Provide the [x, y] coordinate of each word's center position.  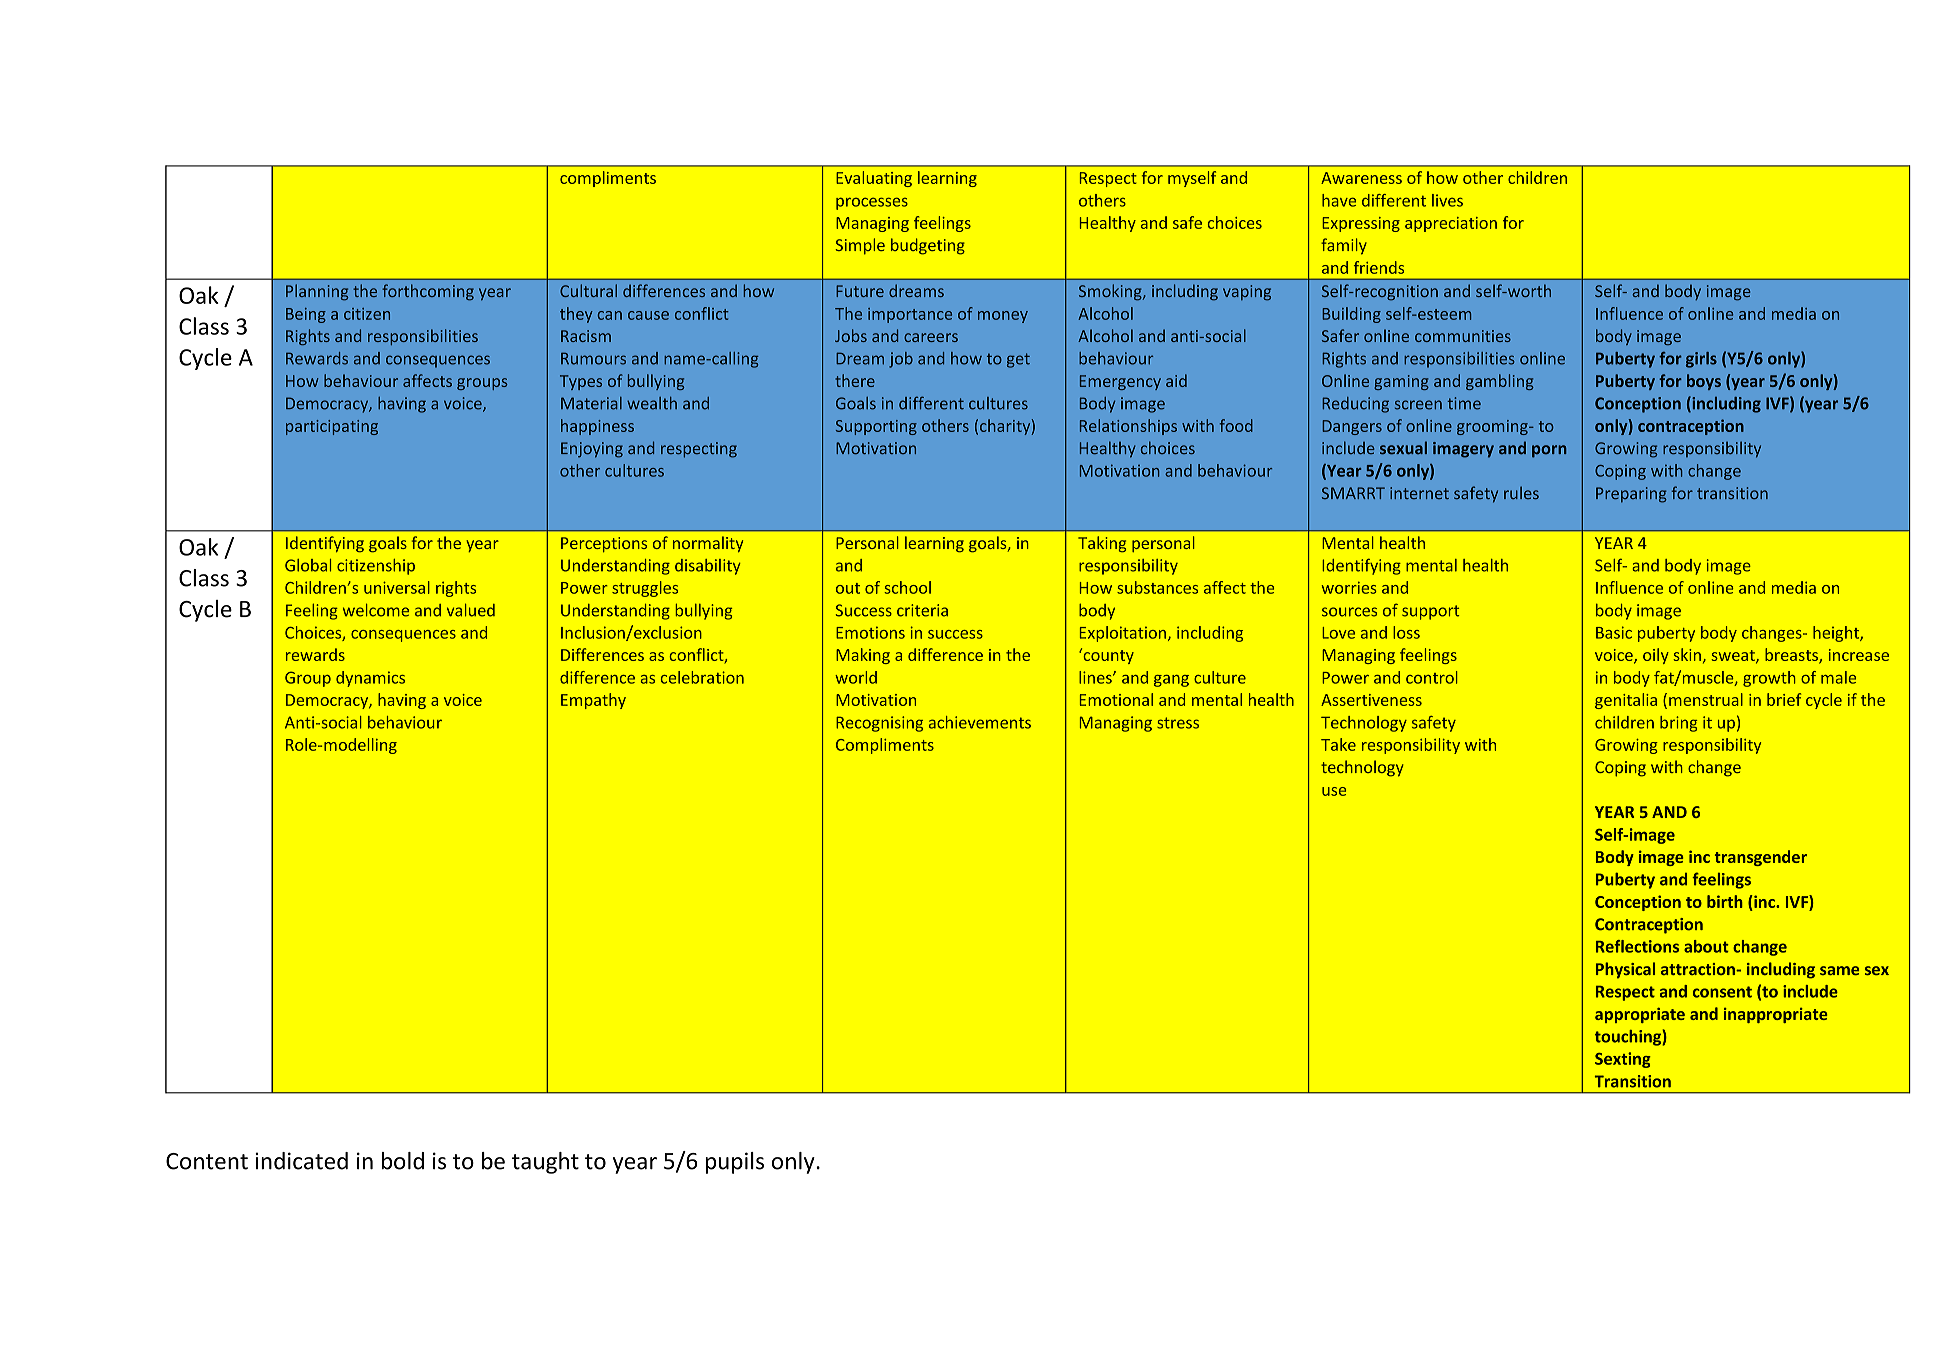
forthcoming [428, 292]
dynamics [370, 679]
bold [403, 1161]
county [1107, 656]
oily [1656, 656]
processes [872, 203]
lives [1447, 200]
